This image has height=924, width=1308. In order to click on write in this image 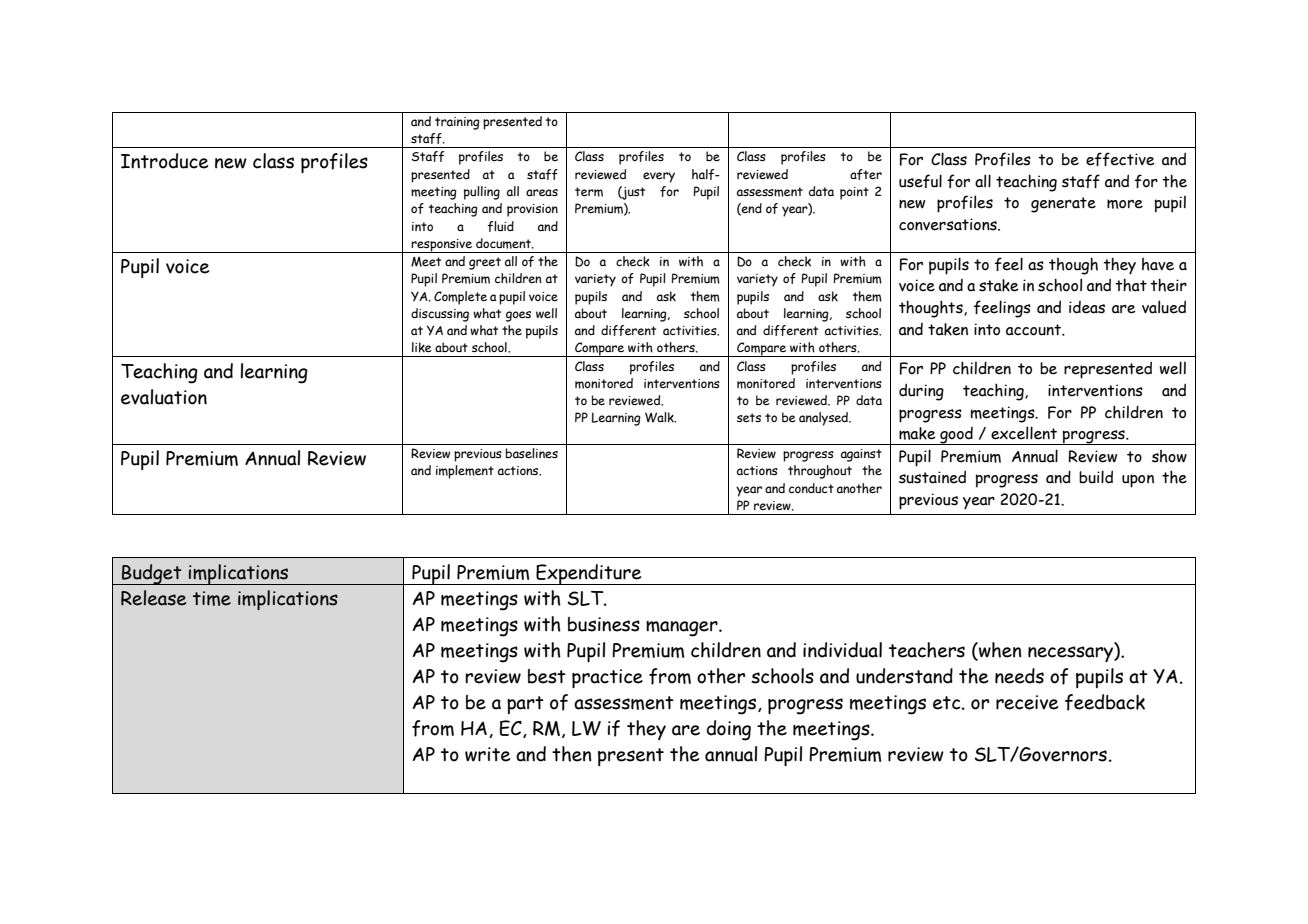, I will do `click(487, 754)`.
